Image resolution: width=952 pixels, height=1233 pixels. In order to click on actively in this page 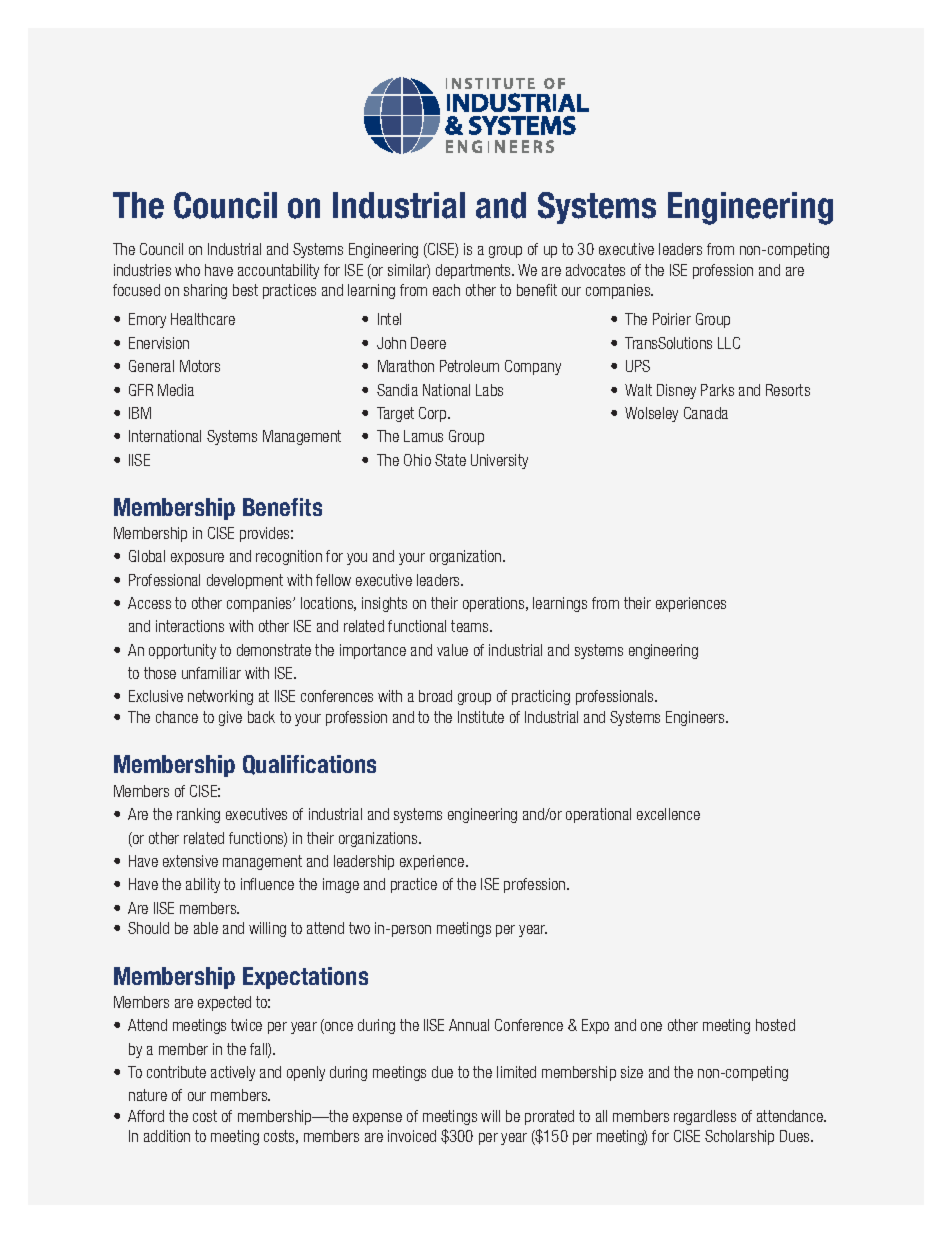, I will do `click(233, 1073)`.
